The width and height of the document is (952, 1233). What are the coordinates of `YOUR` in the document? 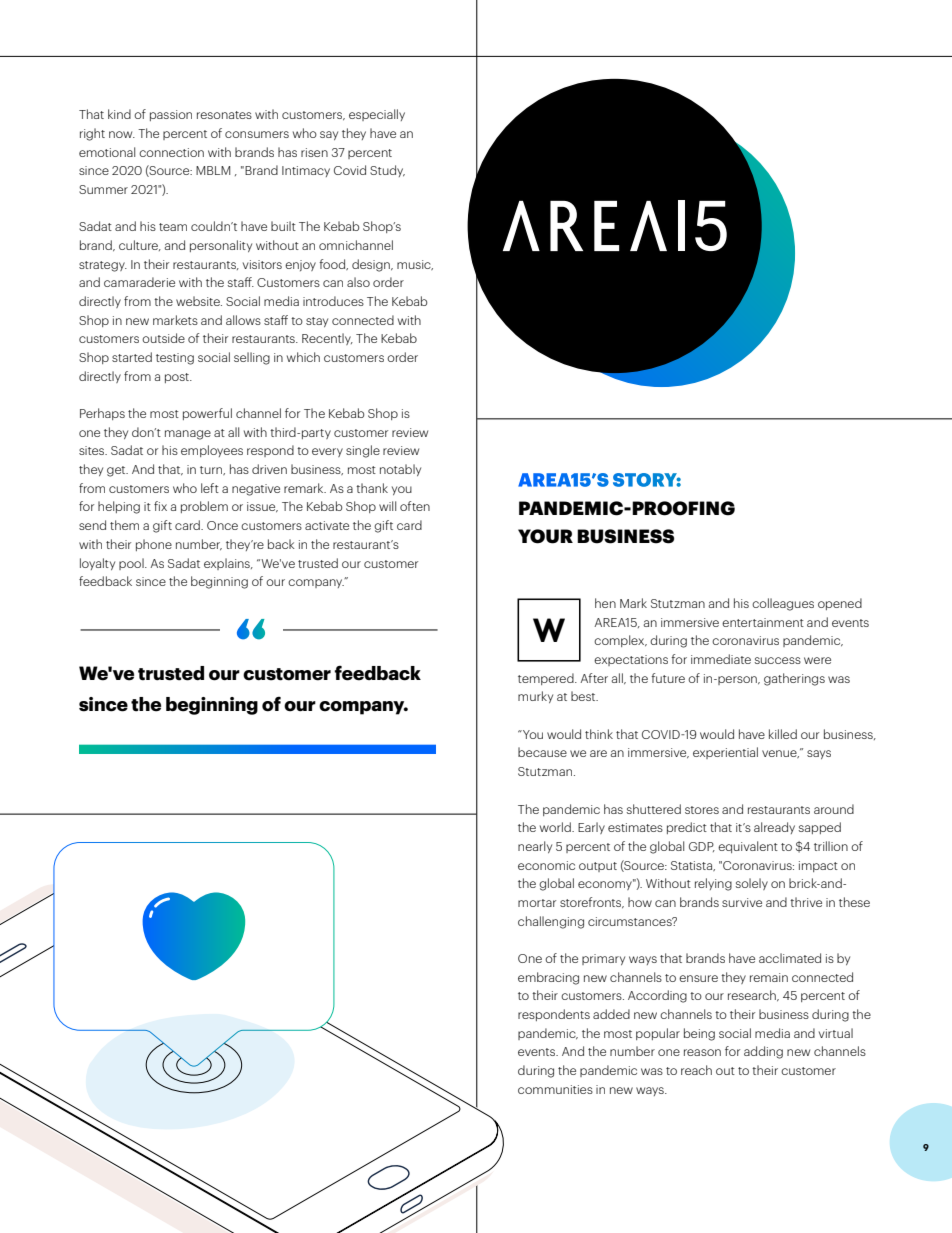 It's located at (545, 536).
